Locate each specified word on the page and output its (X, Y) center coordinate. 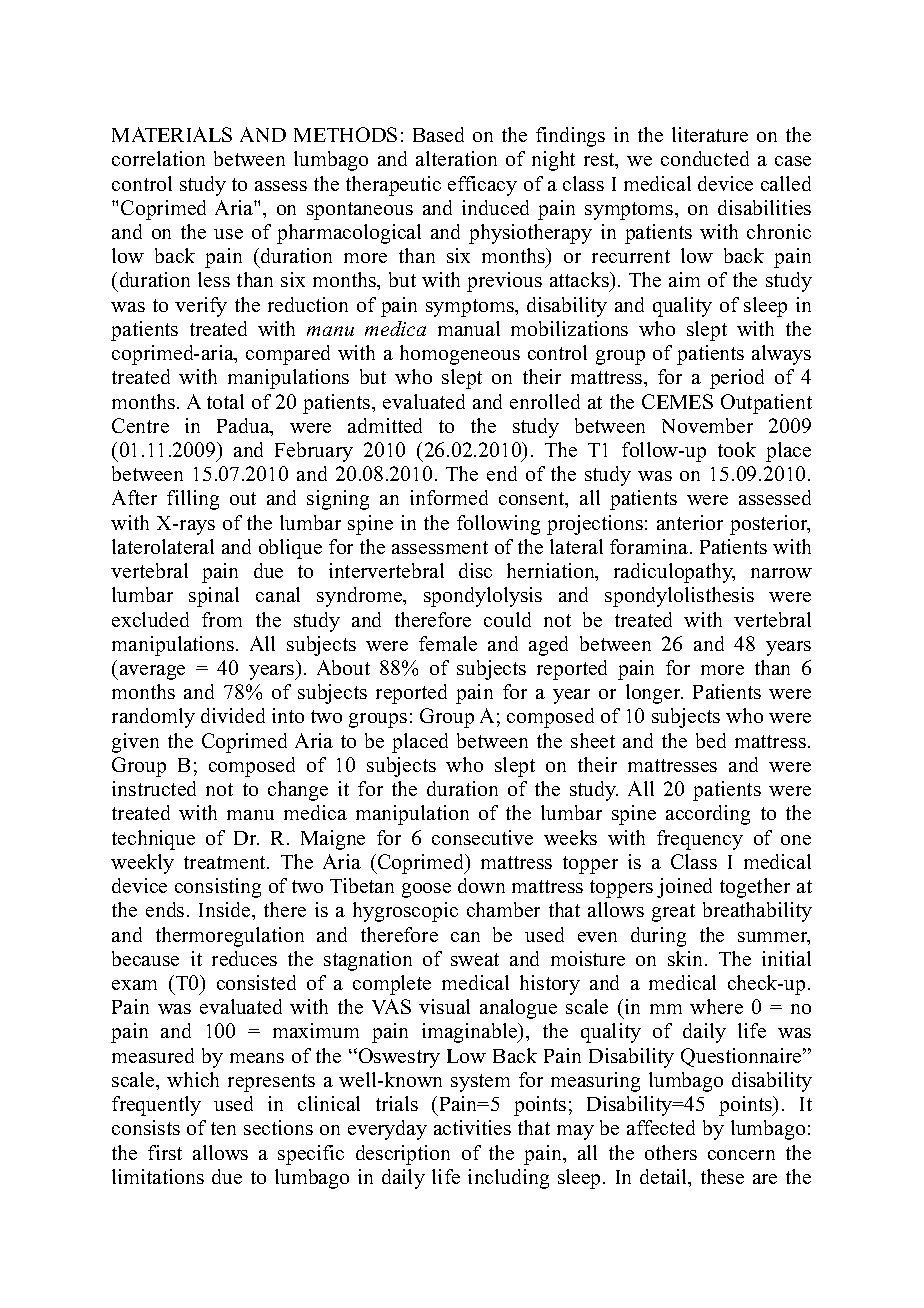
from (222, 619)
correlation (158, 158)
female (448, 643)
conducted (705, 158)
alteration (456, 158)
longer (654, 694)
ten (223, 1128)
